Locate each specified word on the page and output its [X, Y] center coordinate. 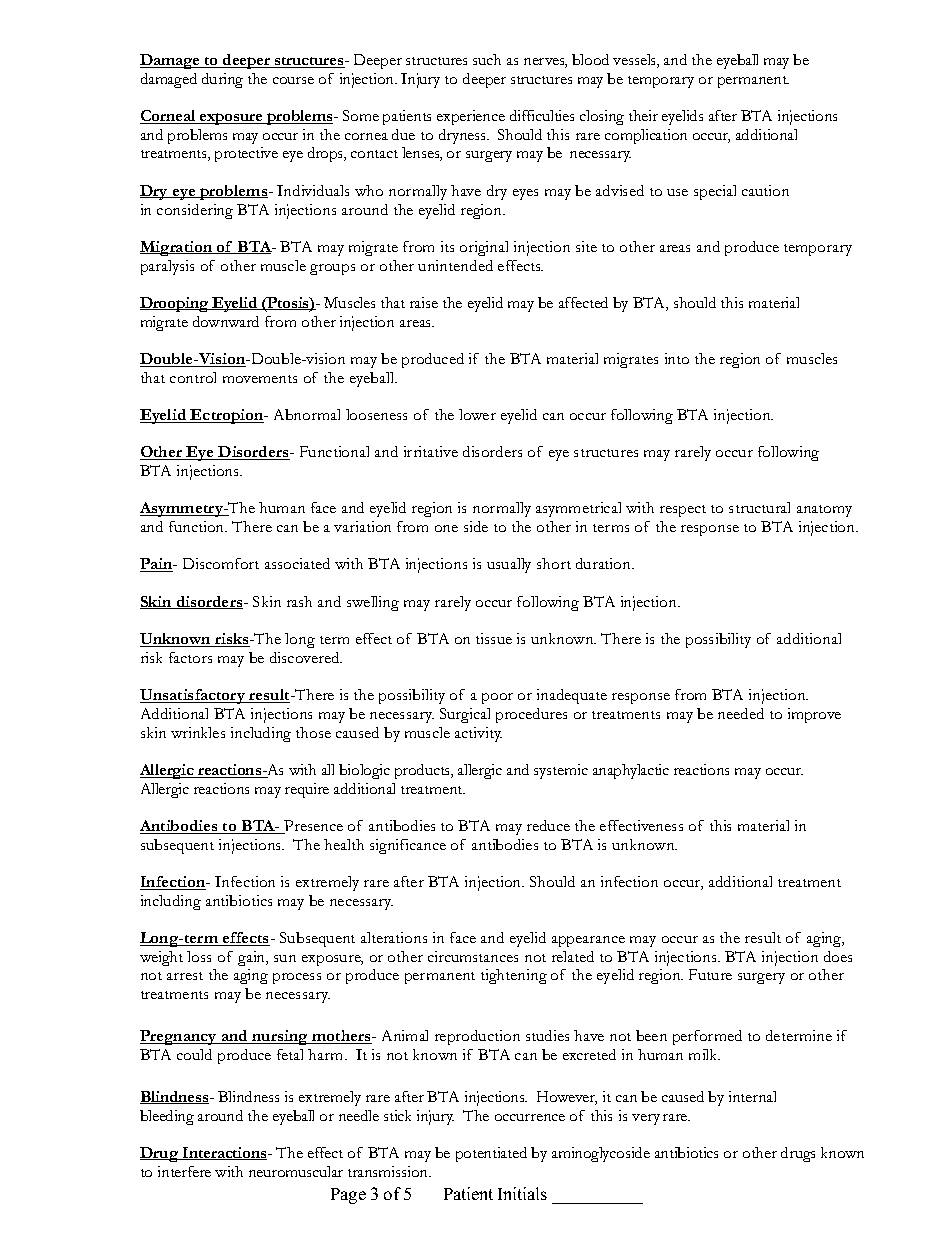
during [222, 80]
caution [765, 190]
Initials [522, 1193]
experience [471, 117]
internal [752, 1096]
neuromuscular [296, 1171]
